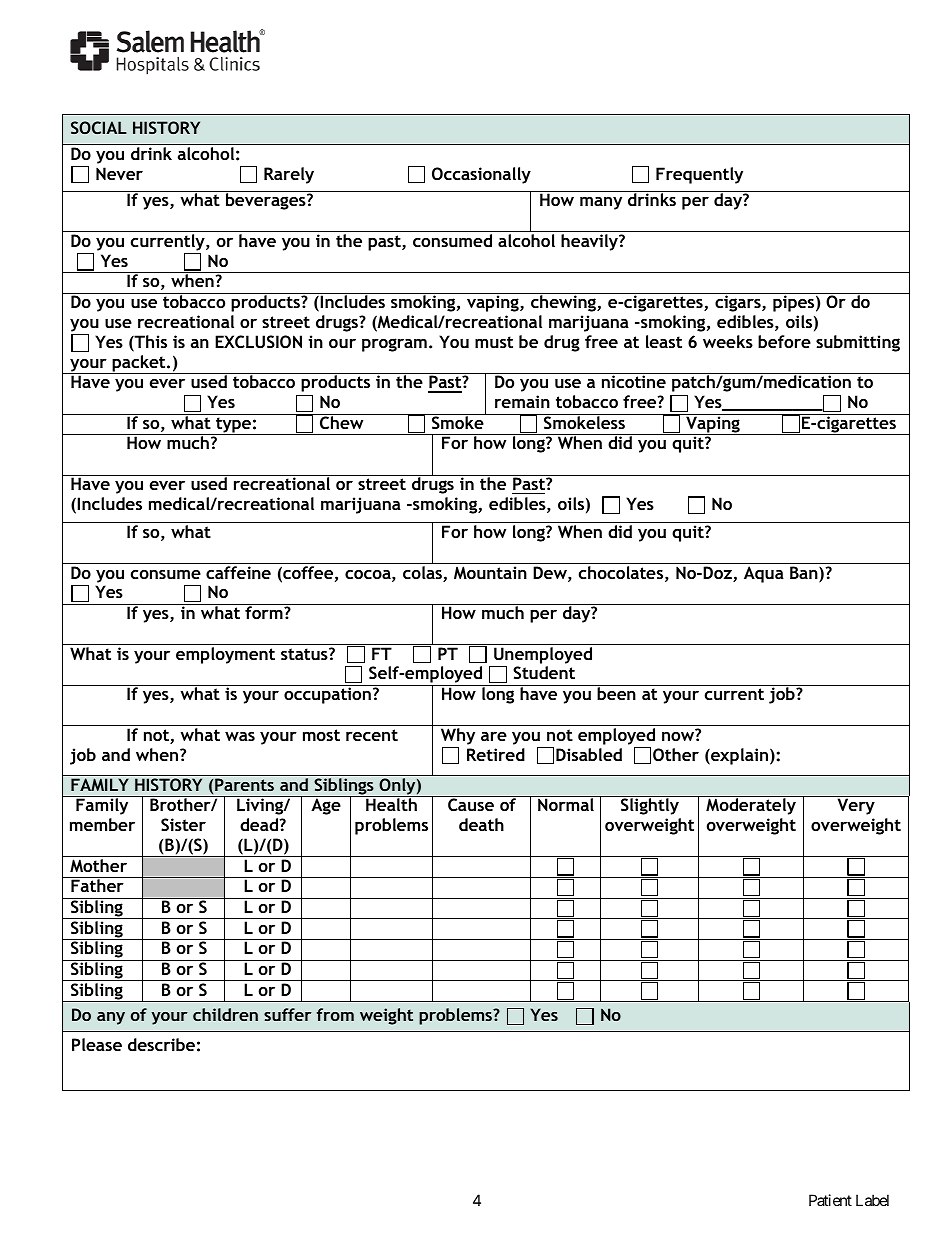  Describe the element at coordinates (699, 175) in the image. I see `Frequently` at that location.
